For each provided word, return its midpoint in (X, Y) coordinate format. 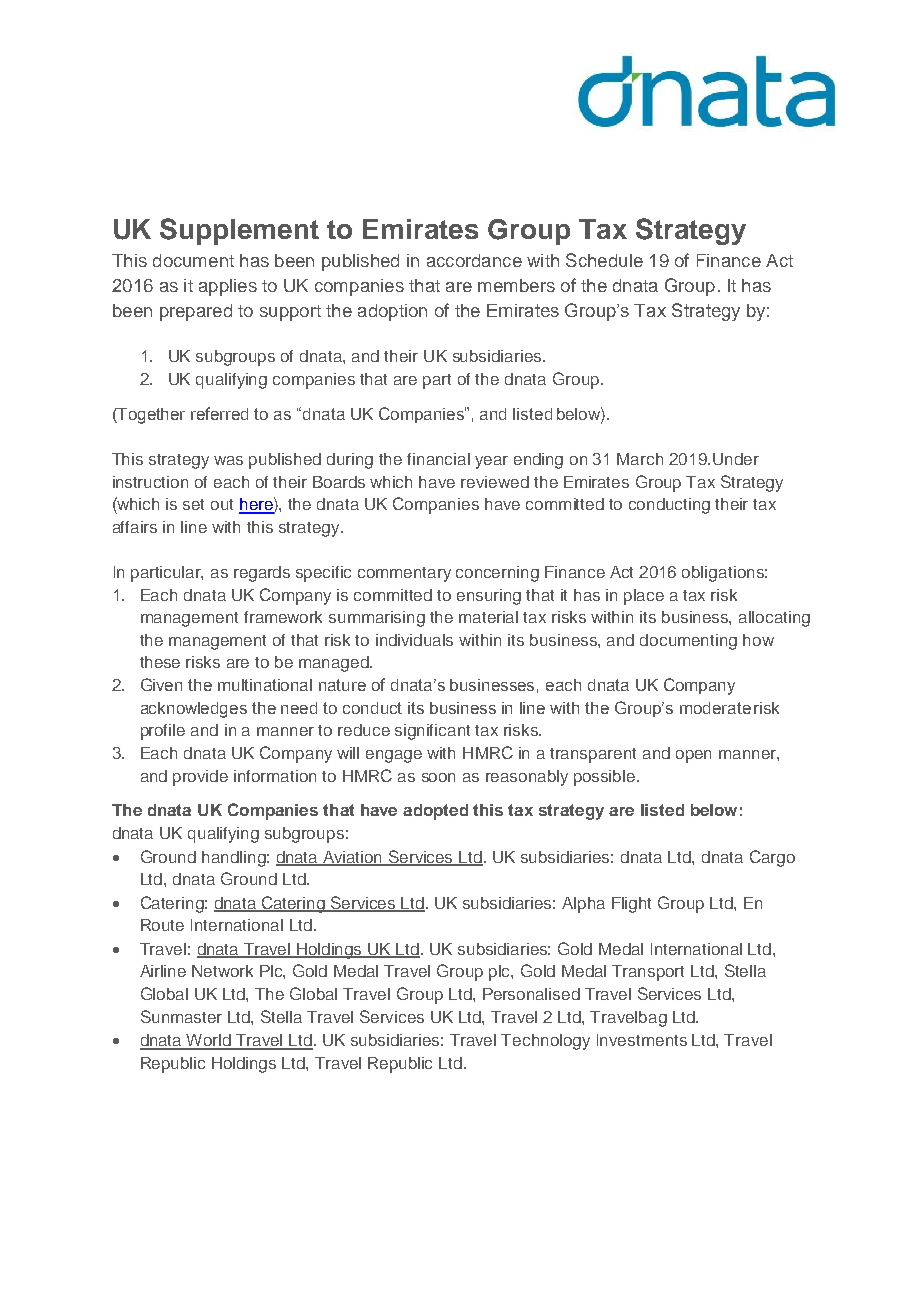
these (160, 662)
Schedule (604, 260)
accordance (474, 260)
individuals (414, 640)
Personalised (531, 994)
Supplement (239, 231)
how (758, 640)
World (209, 1041)
